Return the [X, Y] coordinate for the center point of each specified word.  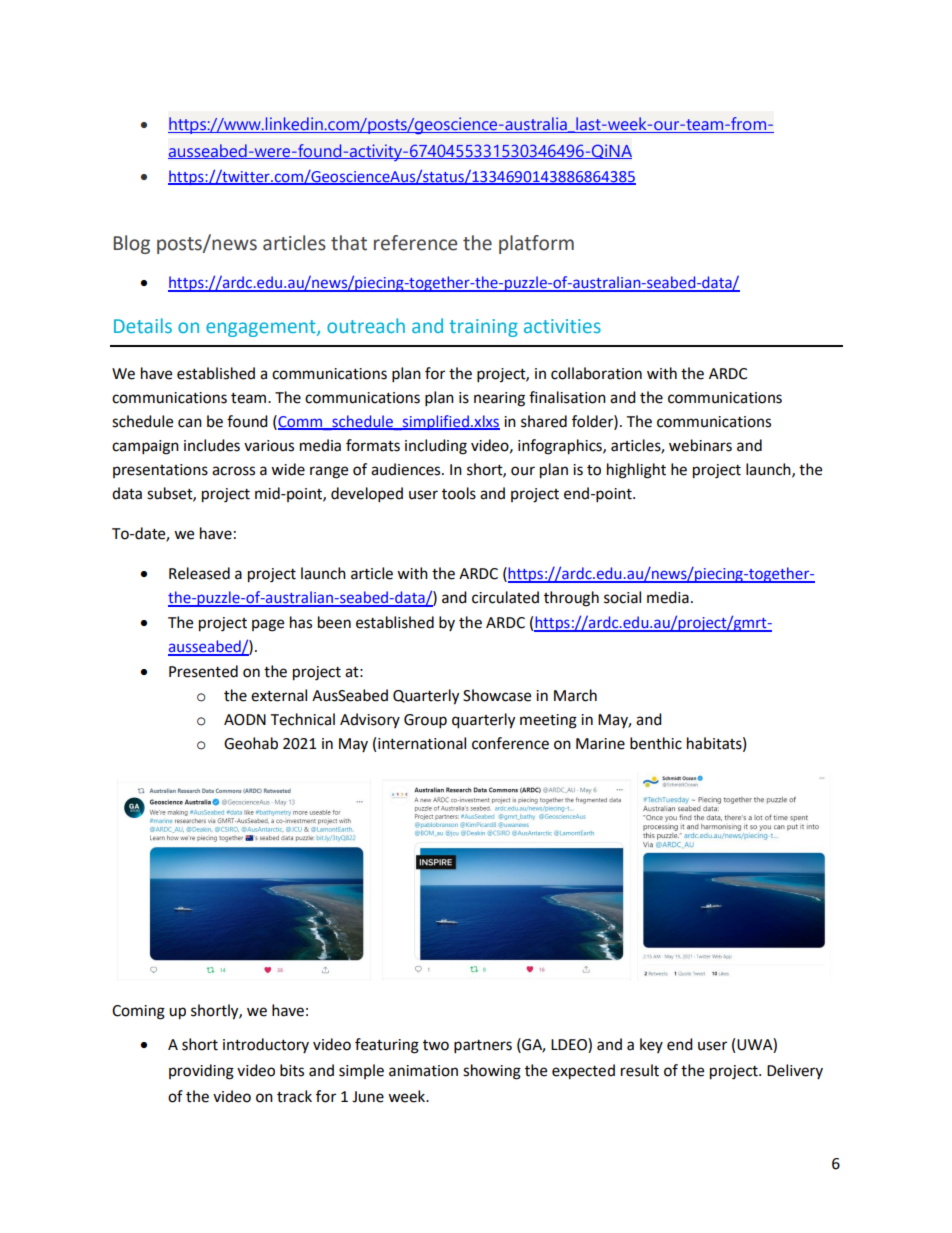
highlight [636, 471]
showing [492, 1072]
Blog [131, 244]
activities [562, 326]
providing [201, 1072]
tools [459, 493]
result [640, 1070]
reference [415, 243]
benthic [656, 743]
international [422, 743]
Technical [302, 719]
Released [199, 573]
